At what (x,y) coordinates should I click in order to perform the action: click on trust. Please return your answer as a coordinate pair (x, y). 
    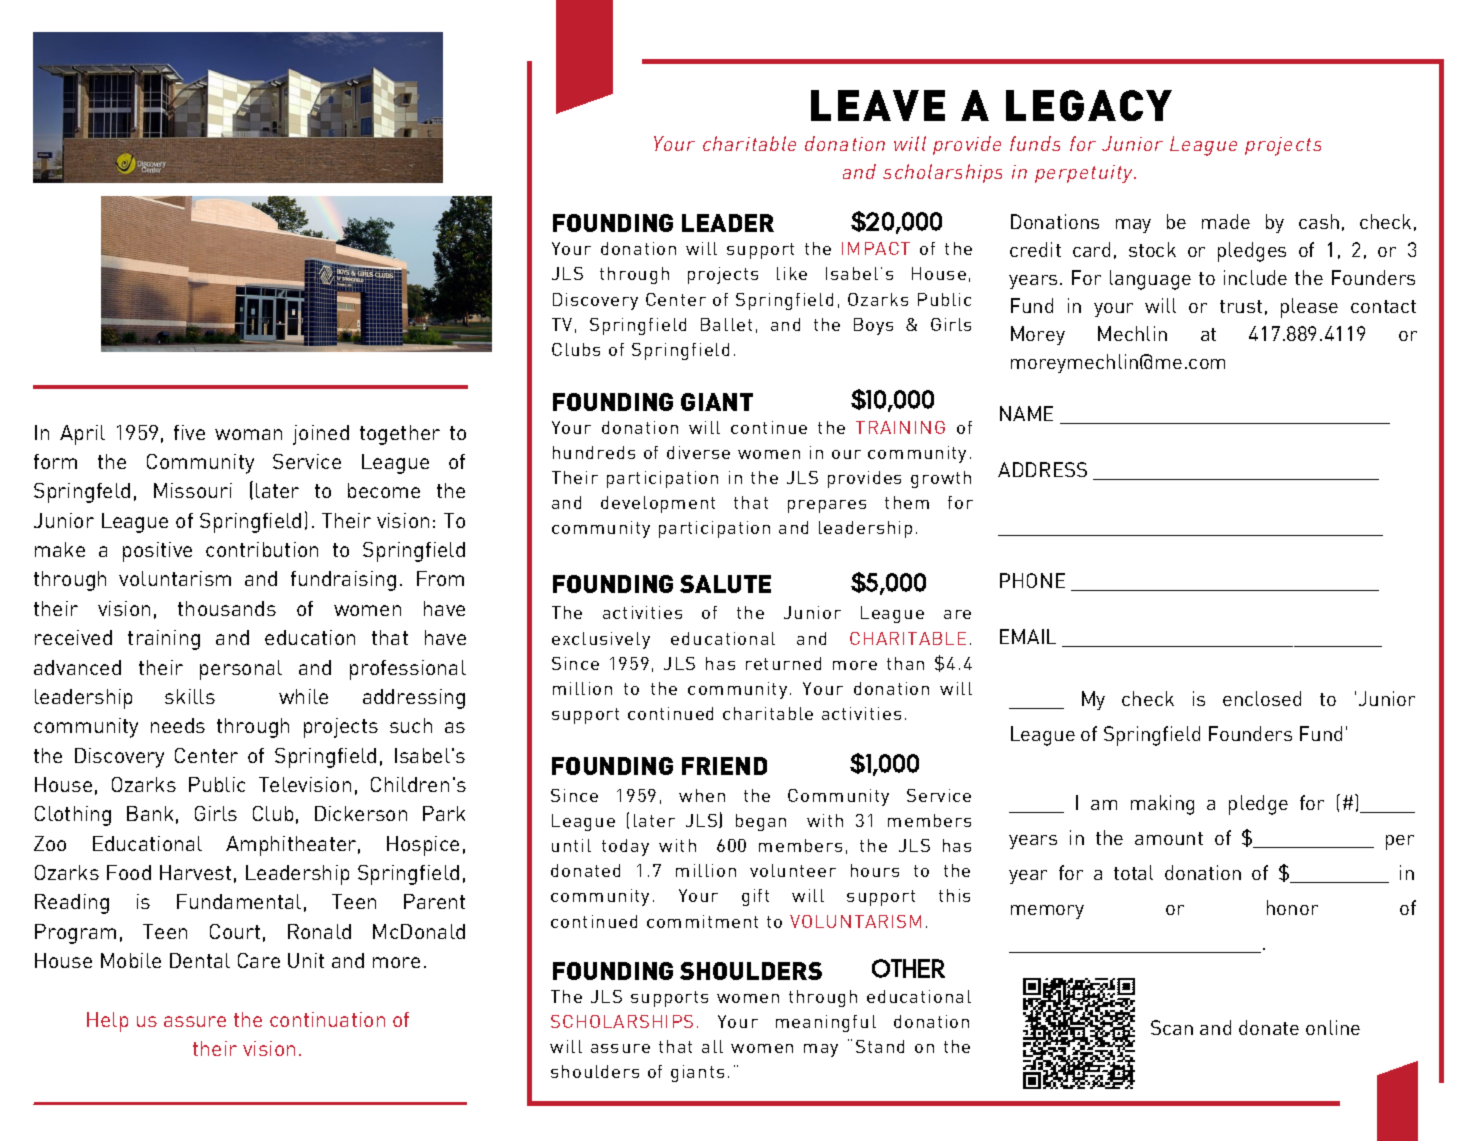
    Looking at the image, I should click on (1241, 306).
